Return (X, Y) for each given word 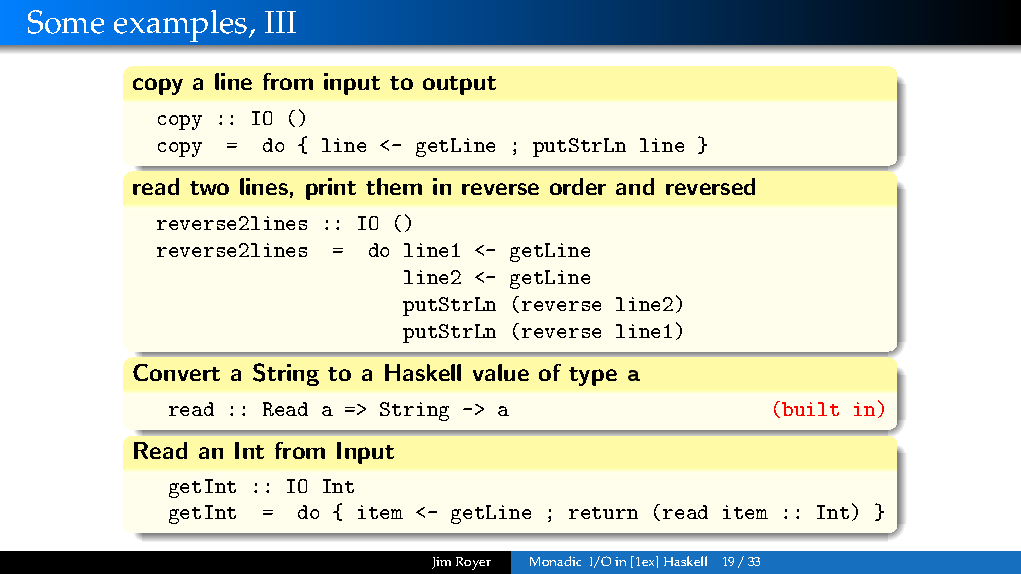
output (459, 85)
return (603, 513)
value (501, 372)
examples (182, 26)
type (593, 376)
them (394, 186)
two (209, 188)
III (280, 22)
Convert (176, 372)
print (331, 189)
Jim (441, 563)
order (578, 186)
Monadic (555, 561)
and (635, 186)
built (810, 409)
